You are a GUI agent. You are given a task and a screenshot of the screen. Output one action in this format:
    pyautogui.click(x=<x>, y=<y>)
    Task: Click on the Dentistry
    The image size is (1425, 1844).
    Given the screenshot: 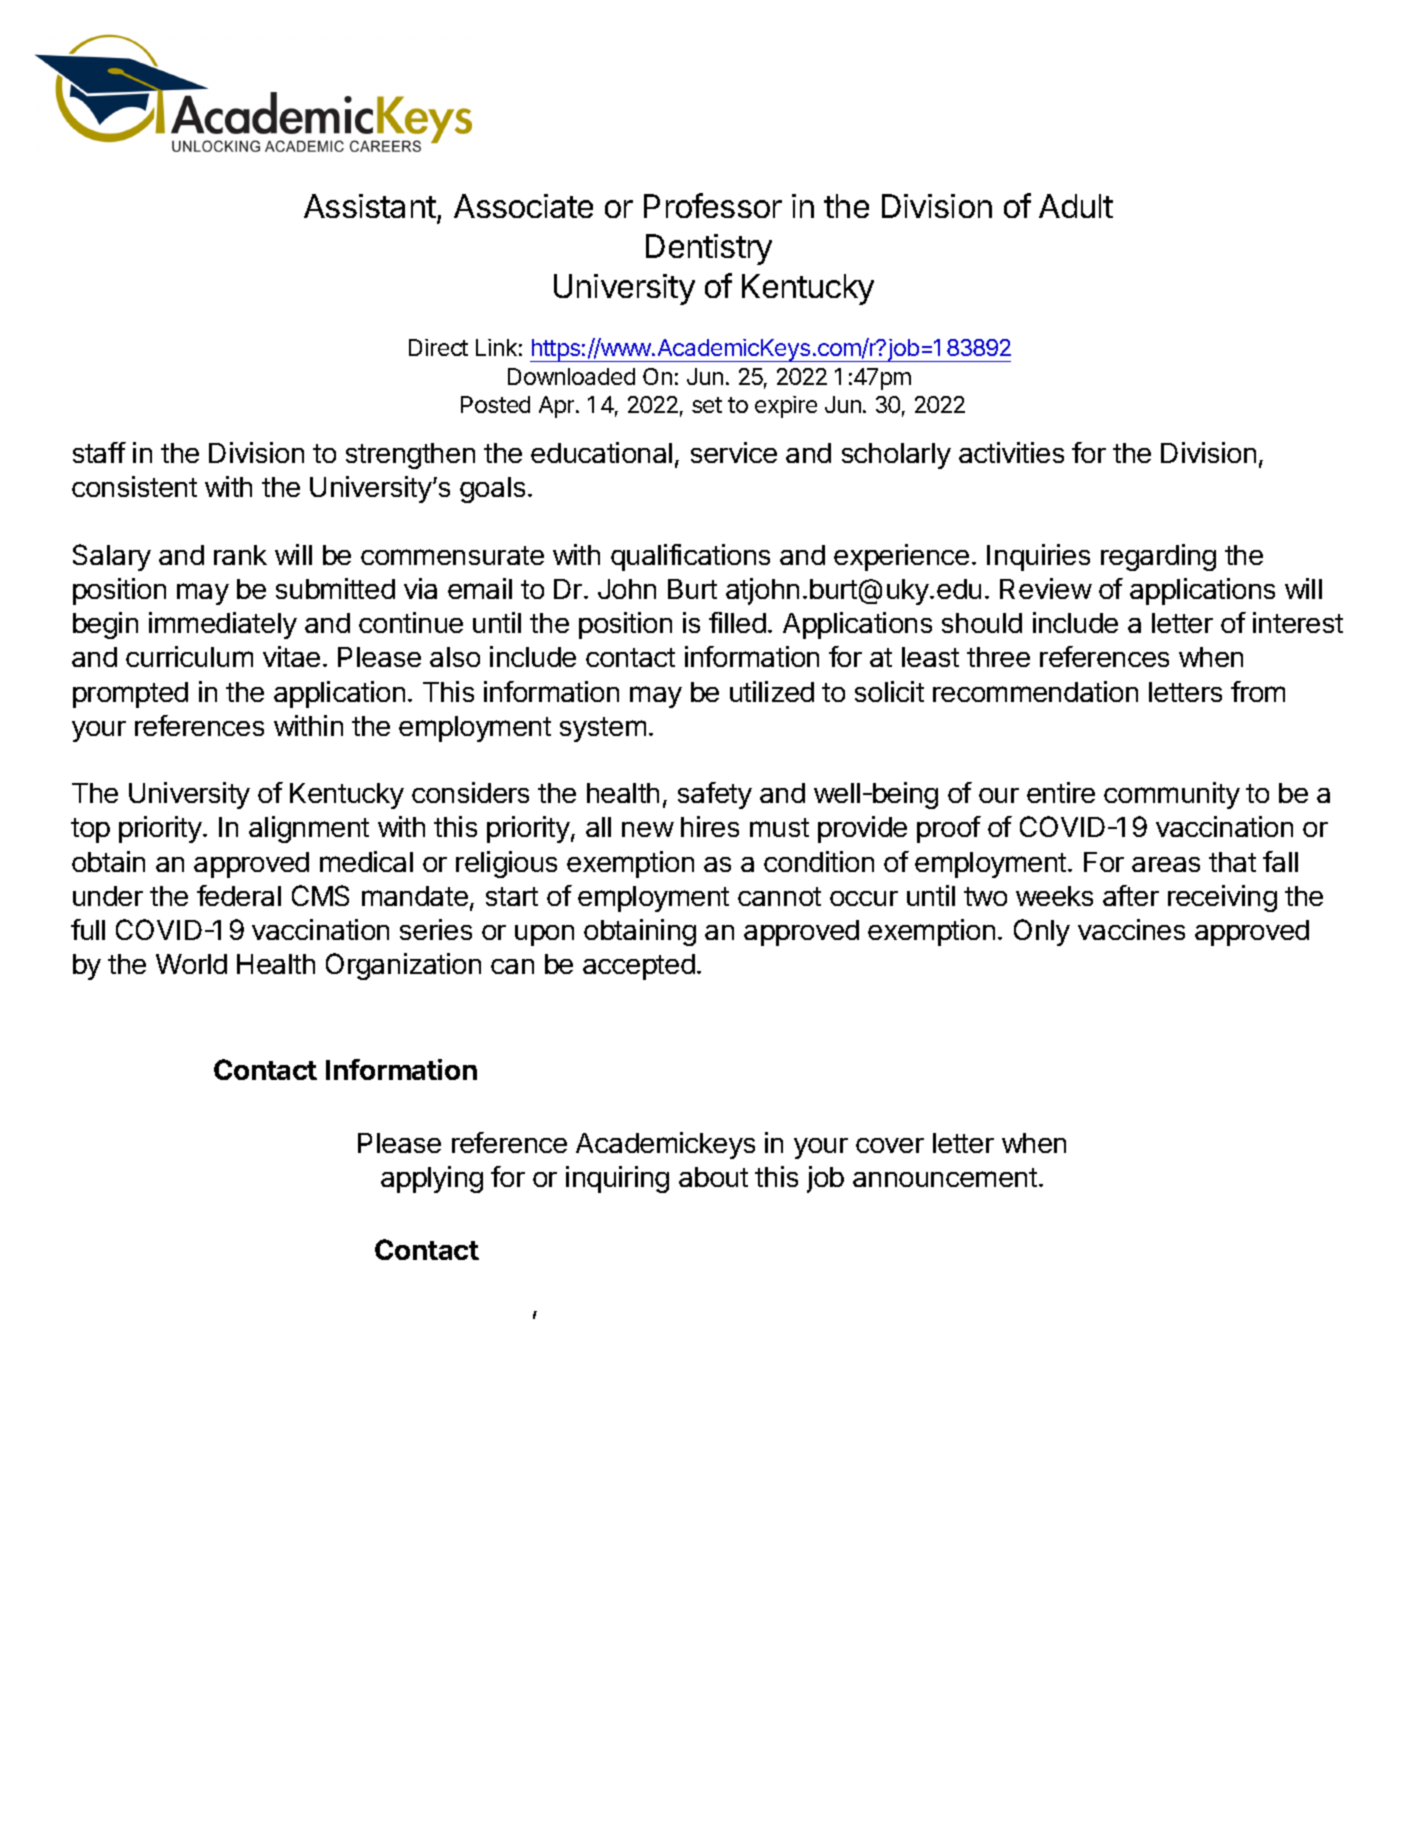 What is the action you would take?
    pyautogui.click(x=709, y=249)
